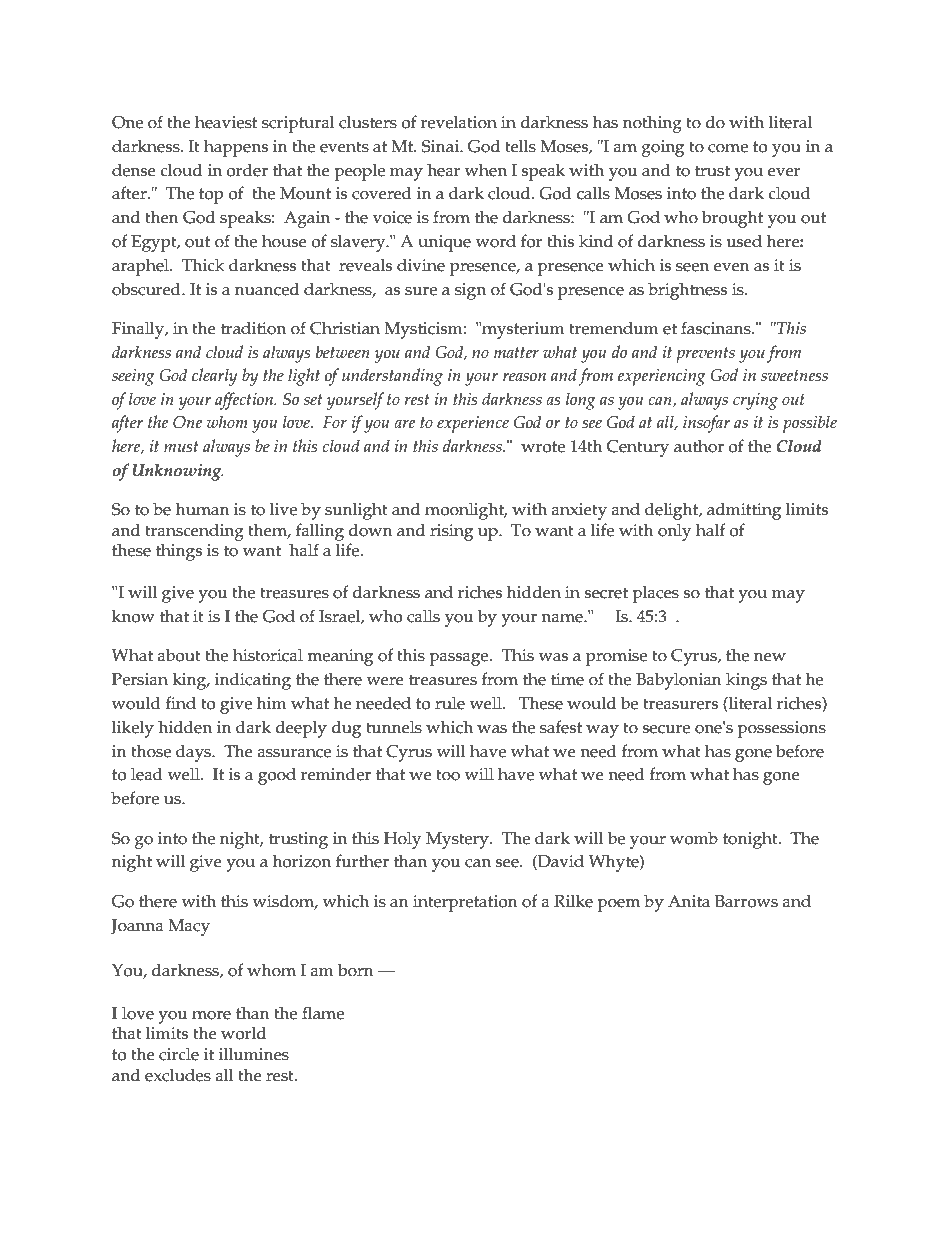 Image resolution: width=952 pixels, height=1233 pixels. I want to click on passage, so click(460, 659).
